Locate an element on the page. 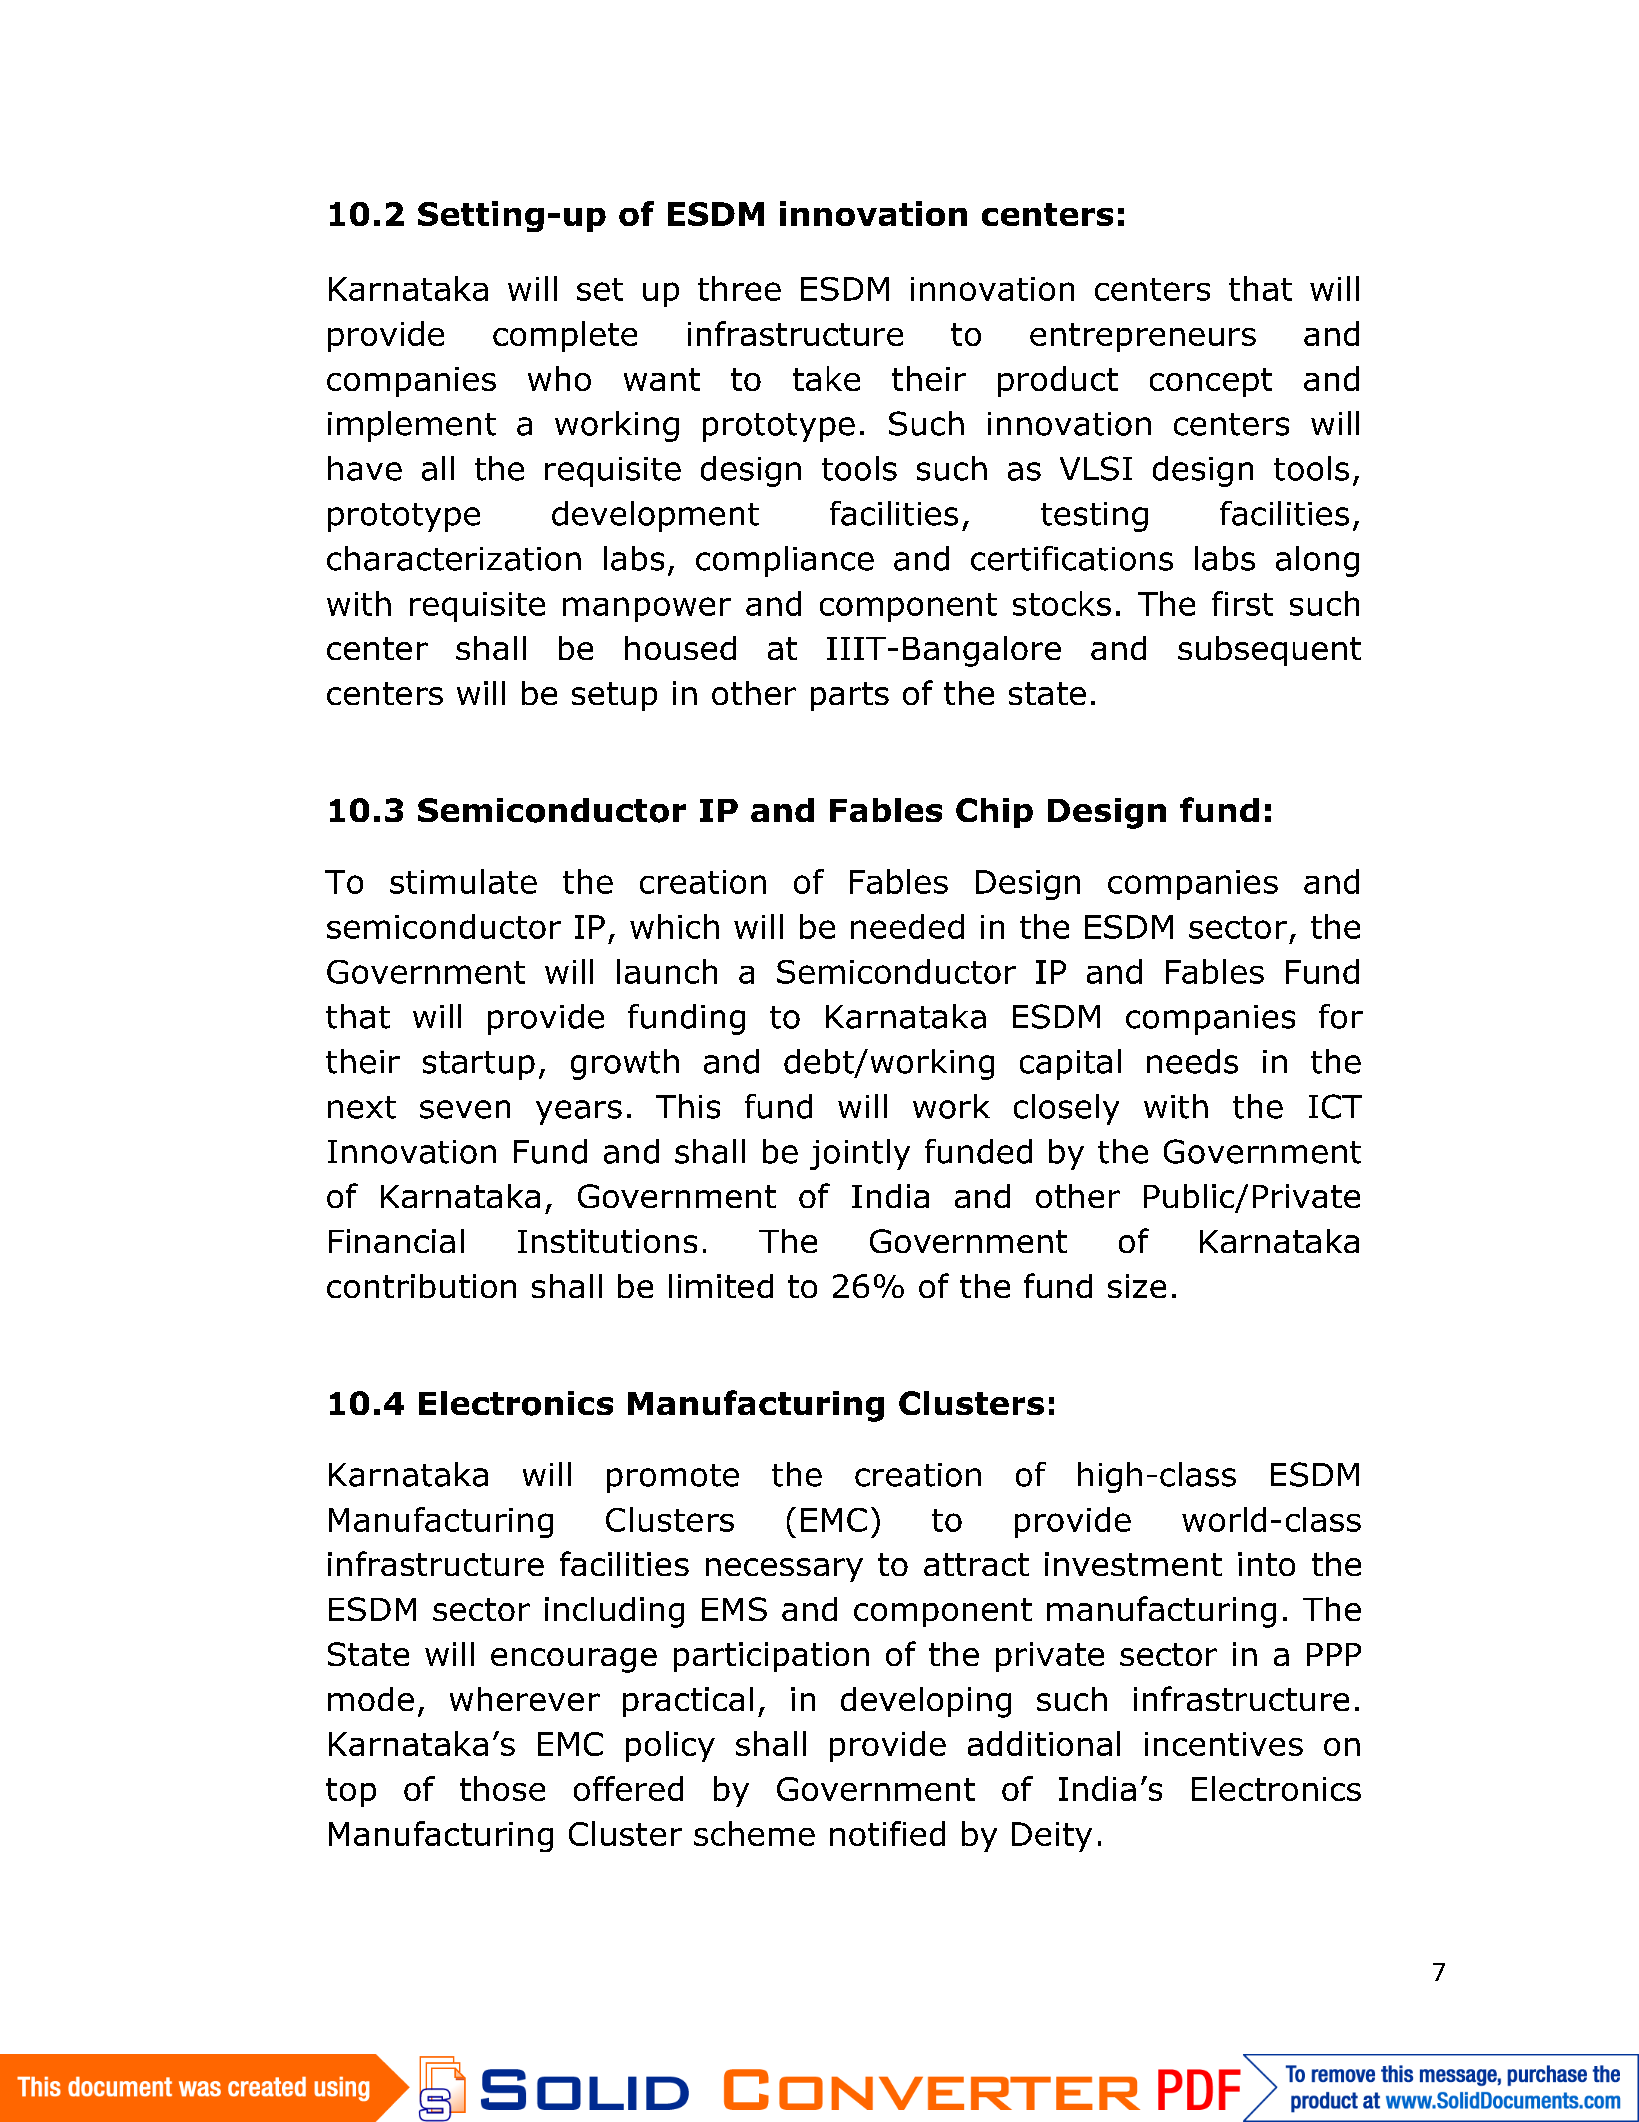  contribution is located at coordinates (421, 1286).
